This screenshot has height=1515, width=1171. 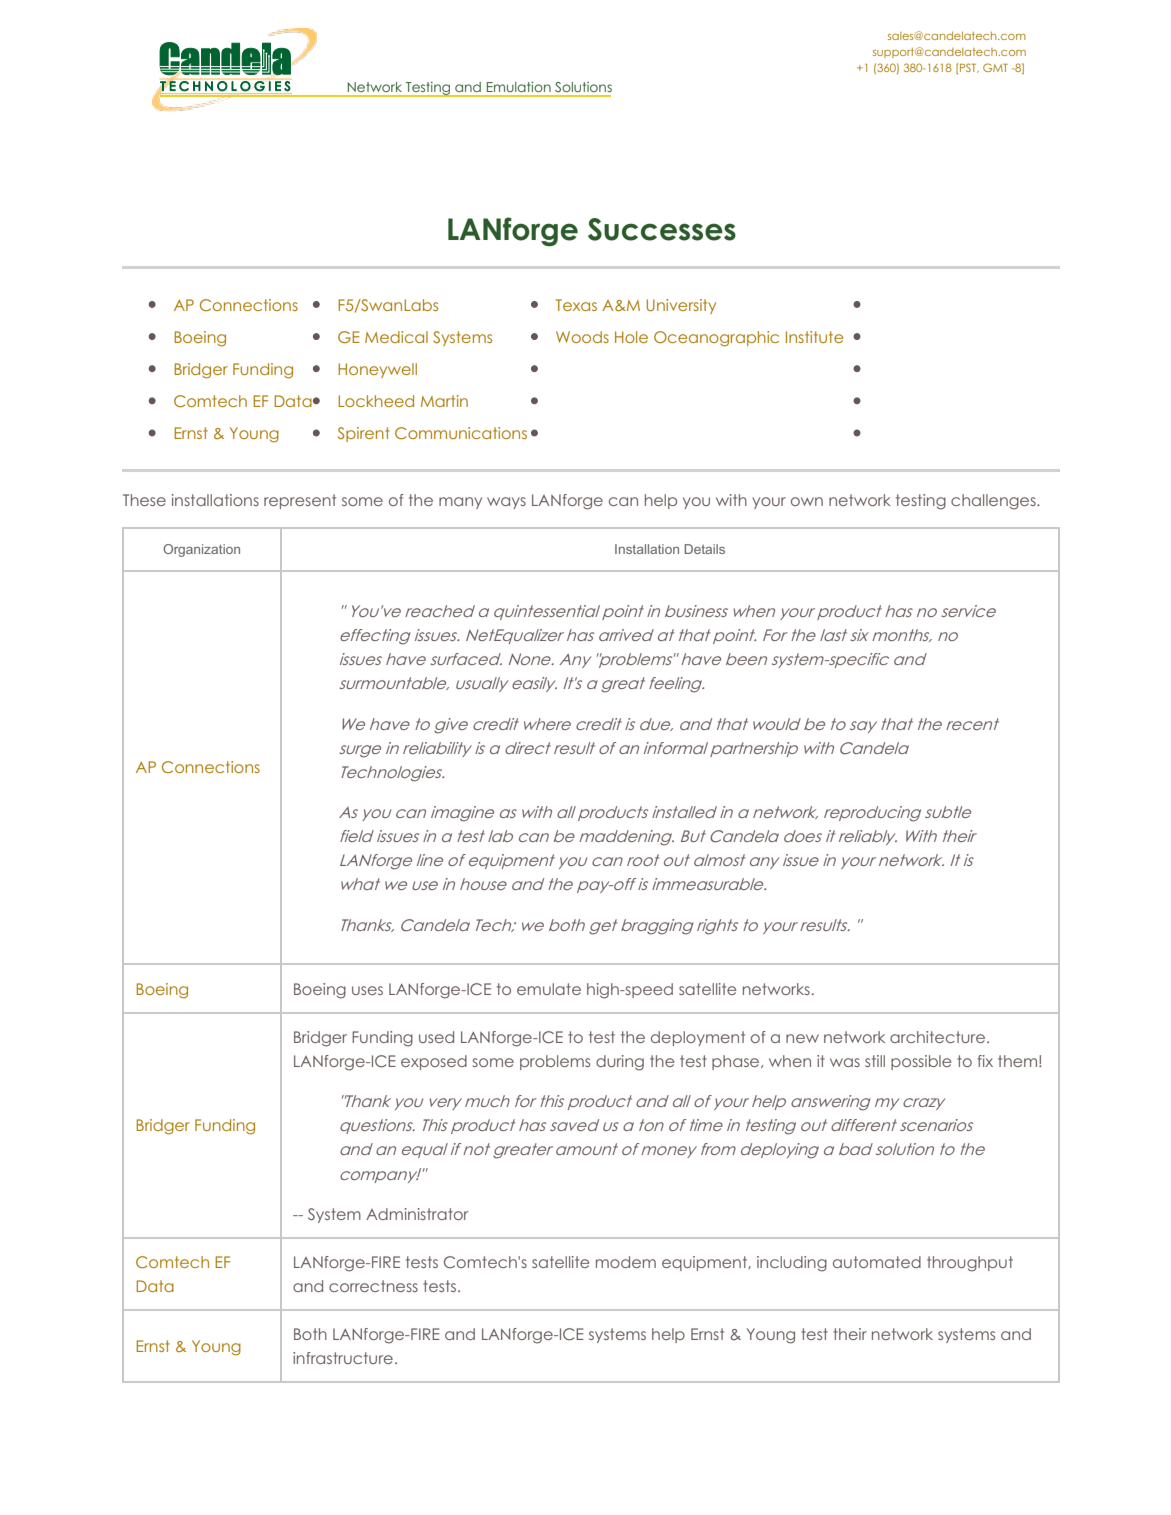 I want to click on PST, so click(x=968, y=68).
